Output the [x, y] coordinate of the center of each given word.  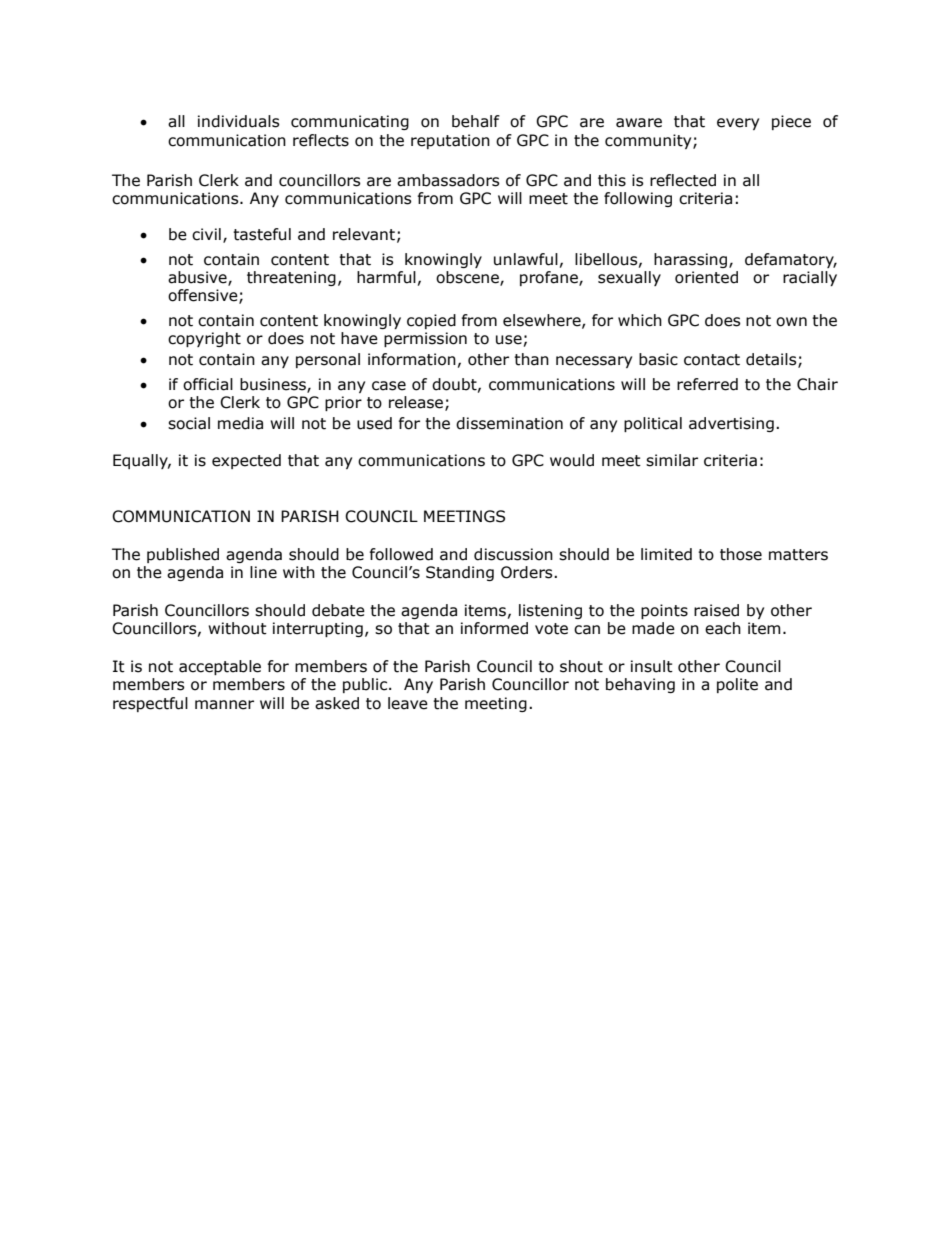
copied [431, 321]
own [791, 322]
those [741, 554]
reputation [450, 141]
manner [224, 705]
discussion [513, 554]
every [738, 124]
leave [408, 703]
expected [246, 461]
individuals [239, 121]
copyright [204, 339]
